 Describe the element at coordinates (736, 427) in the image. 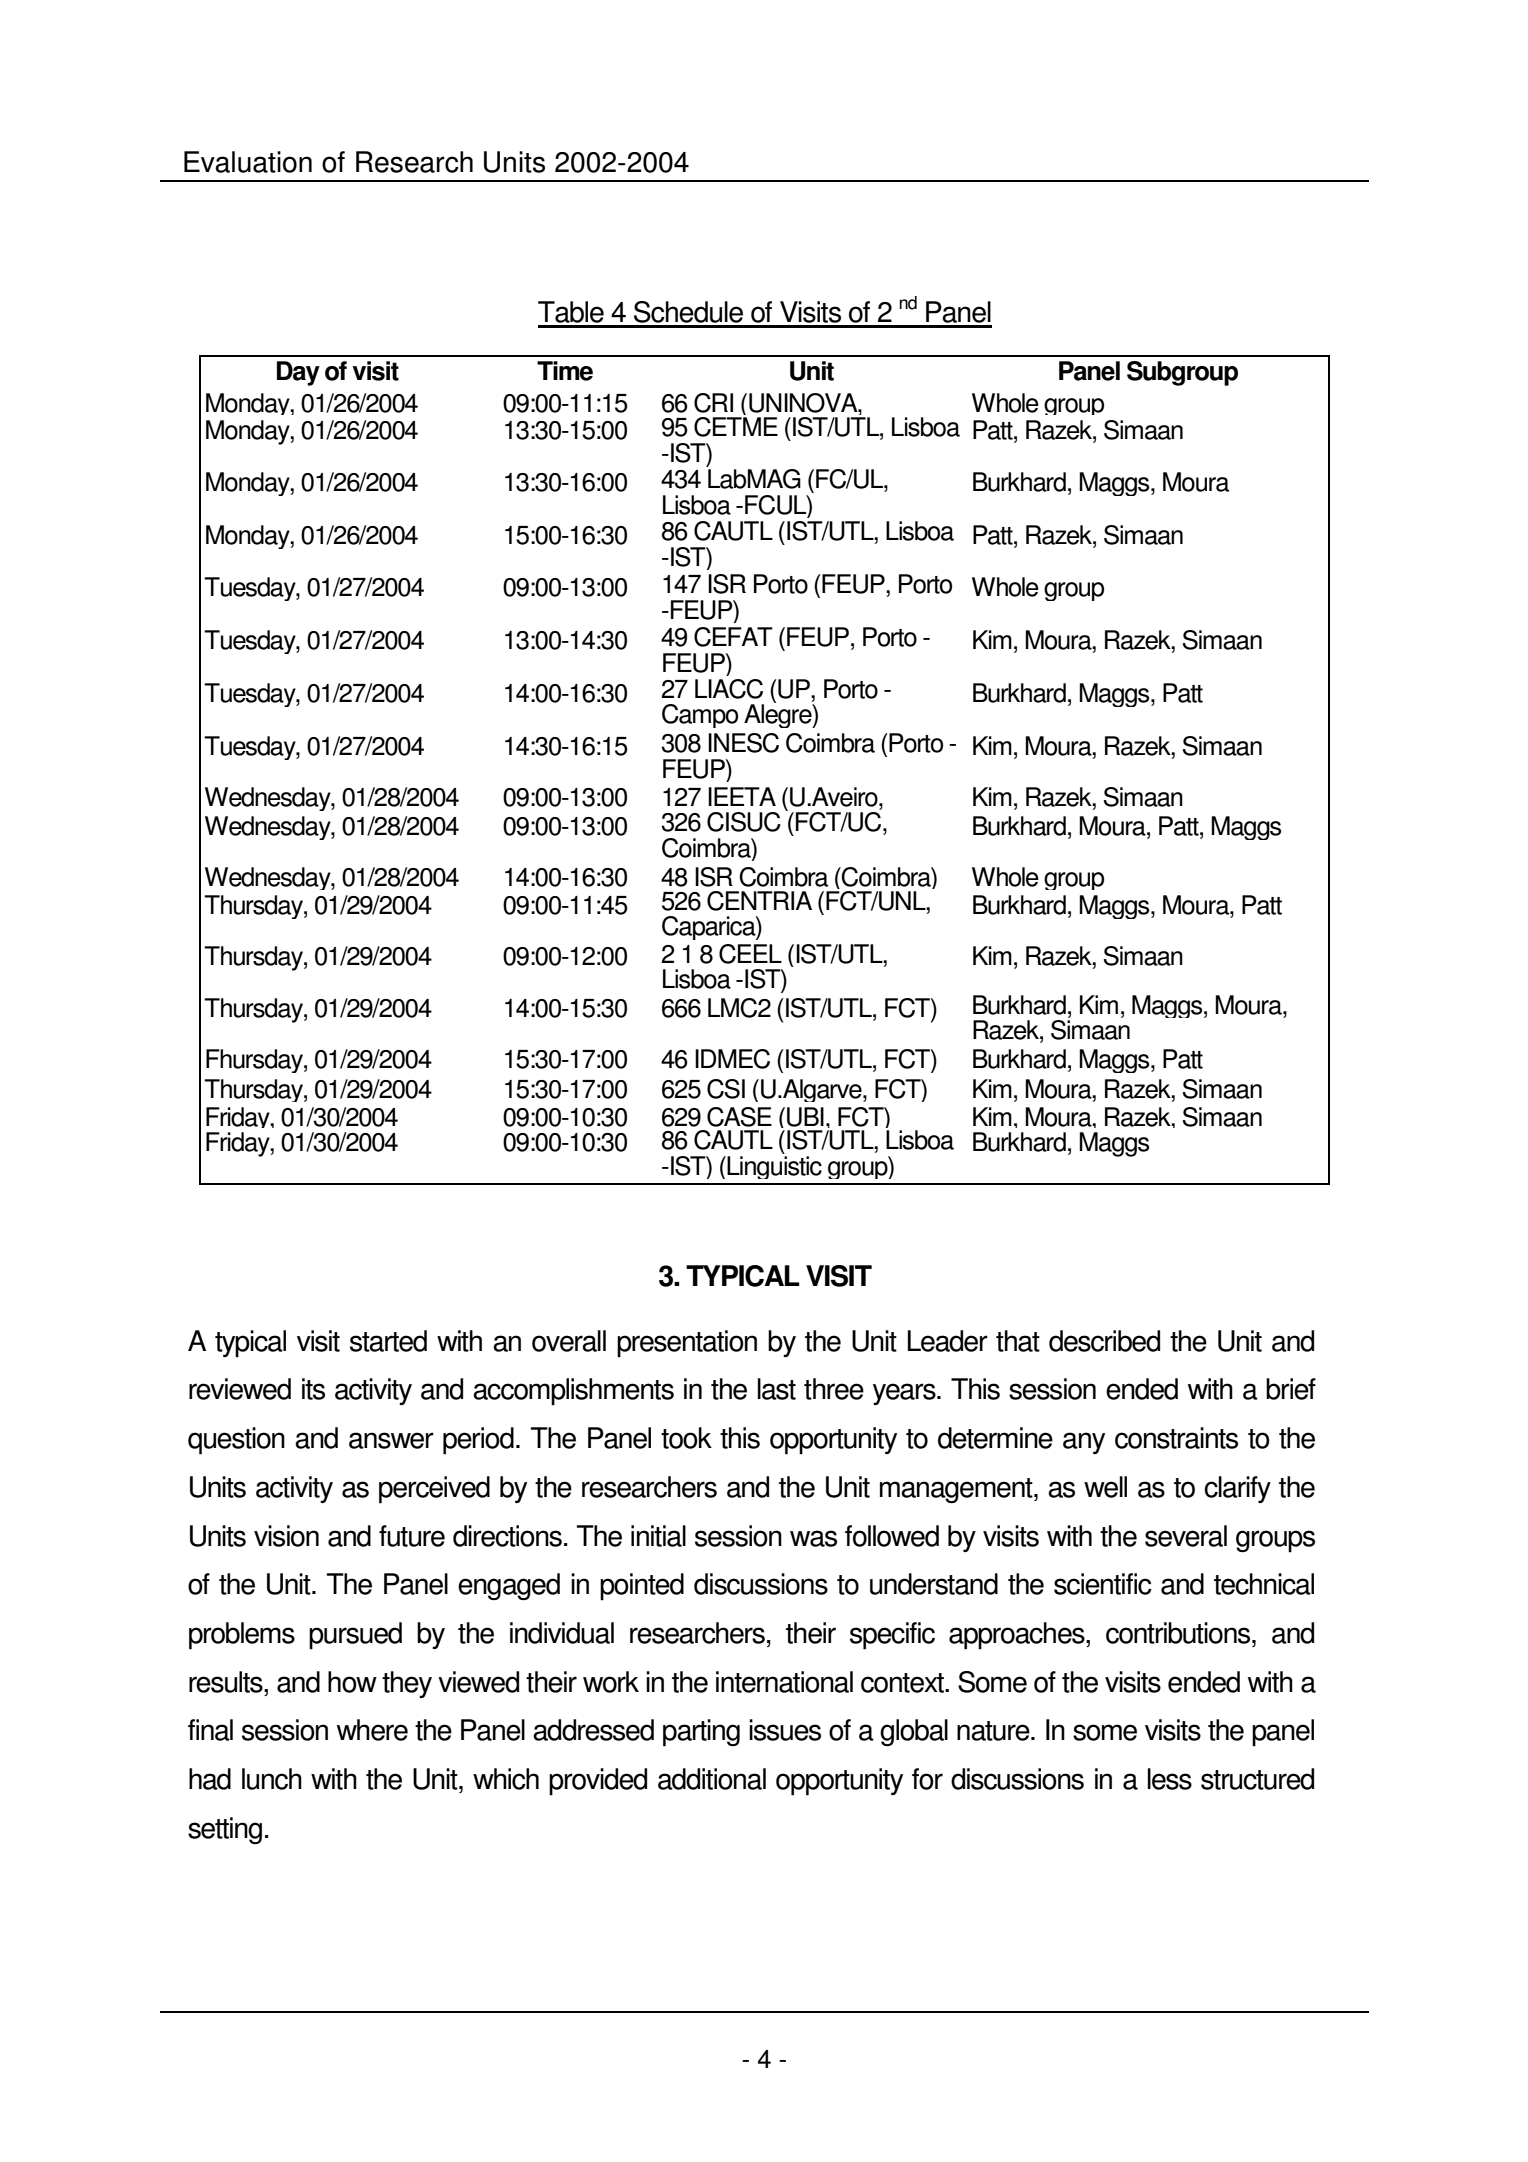

I see `CETME` at that location.
